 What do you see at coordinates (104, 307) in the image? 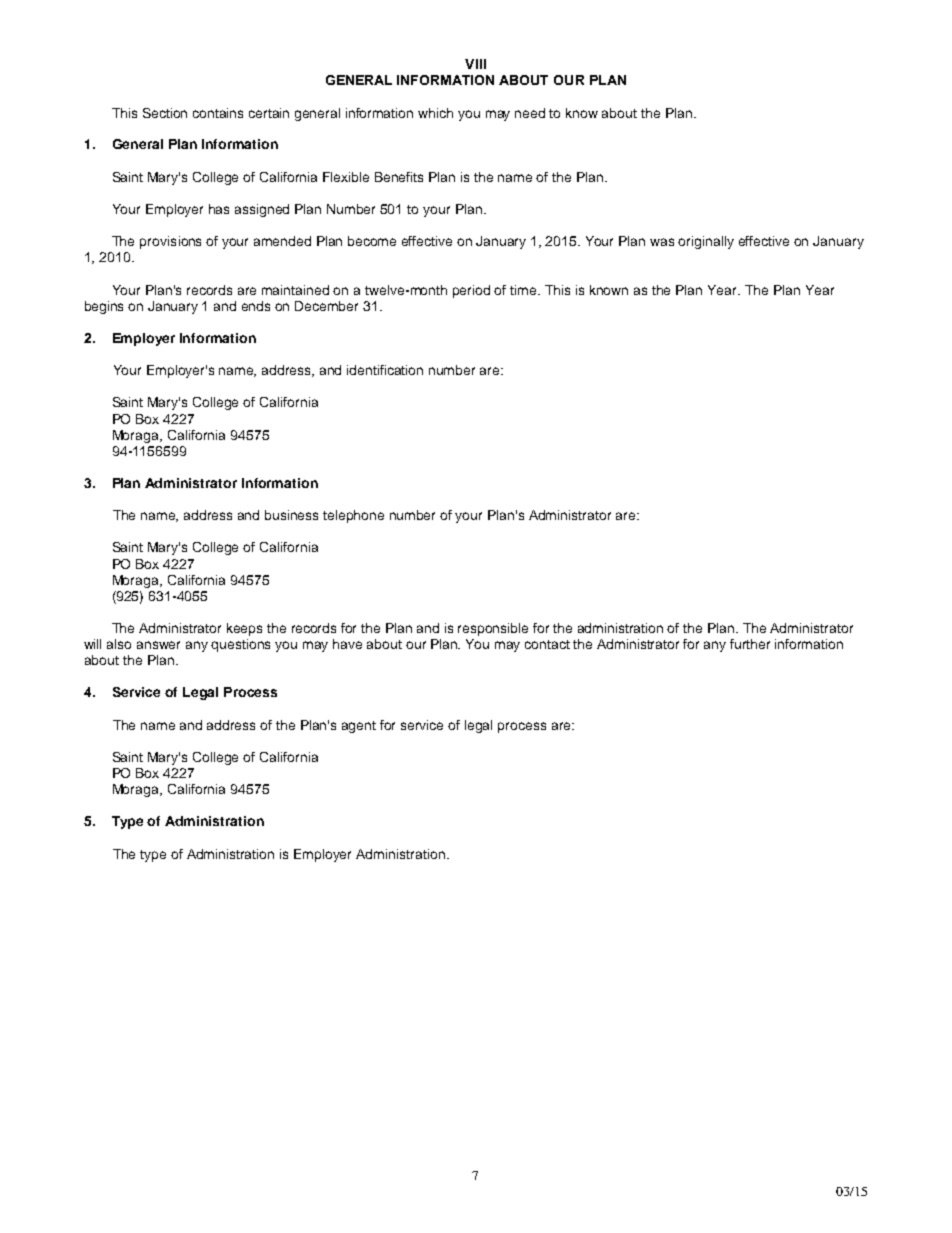
I see `begins` at bounding box center [104, 307].
